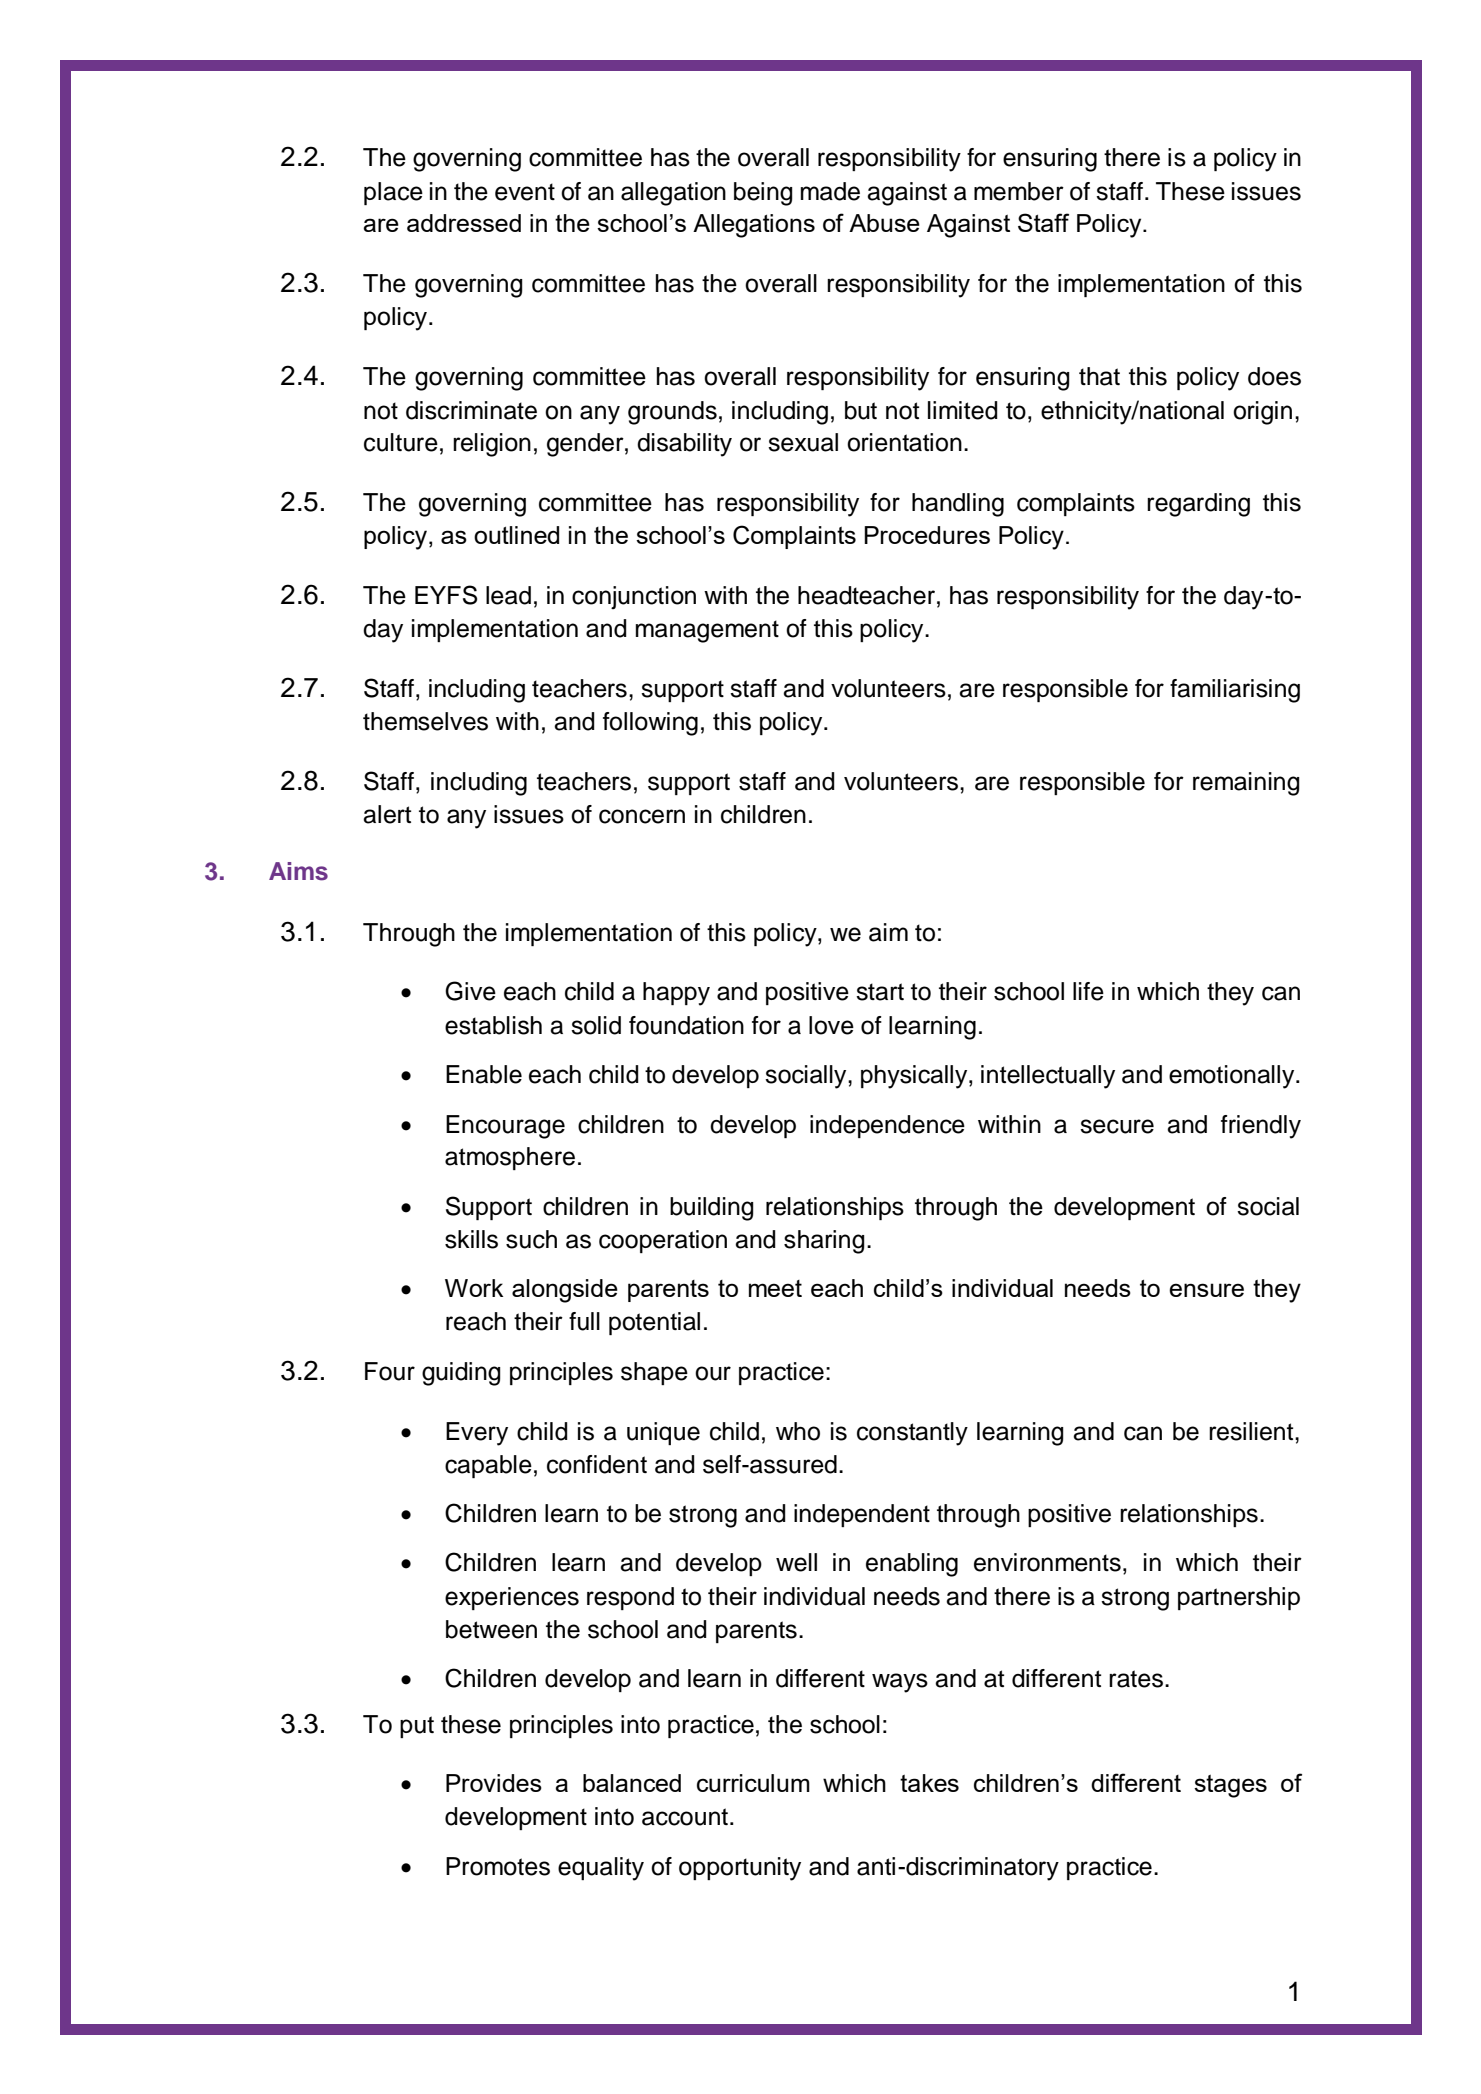 The width and height of the screenshot is (1481, 2094). What do you see at coordinates (650, 724) in the screenshot?
I see `following` at bounding box center [650, 724].
